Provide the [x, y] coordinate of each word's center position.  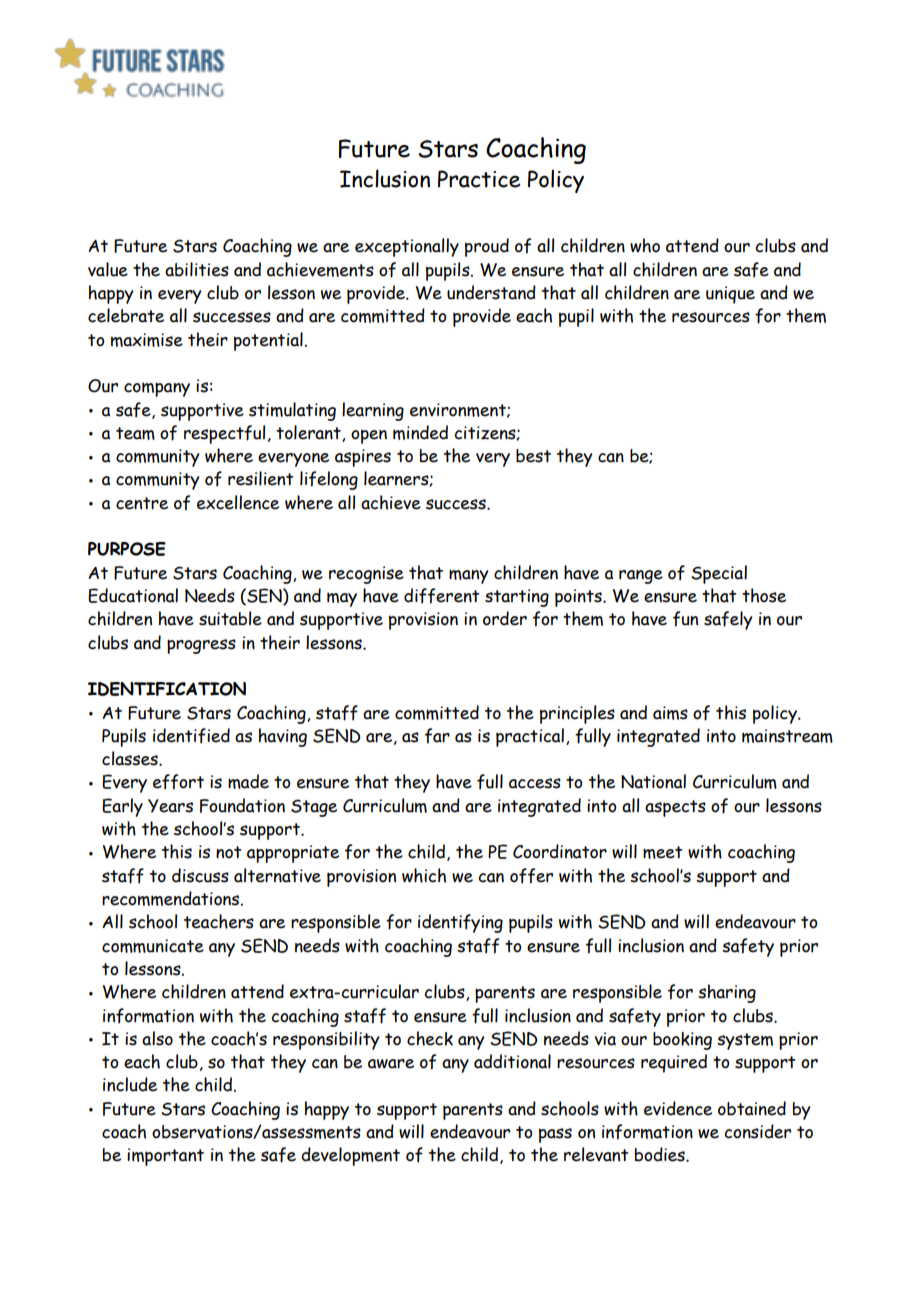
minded [420, 432]
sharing [727, 993]
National [653, 781]
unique [730, 295]
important [165, 1157]
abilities [197, 269]
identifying [460, 923]
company [157, 389]
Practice [479, 179]
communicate [153, 946]
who [645, 245]
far [437, 736]
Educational [133, 595]
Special [719, 574]
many [469, 576]
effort [178, 782]
